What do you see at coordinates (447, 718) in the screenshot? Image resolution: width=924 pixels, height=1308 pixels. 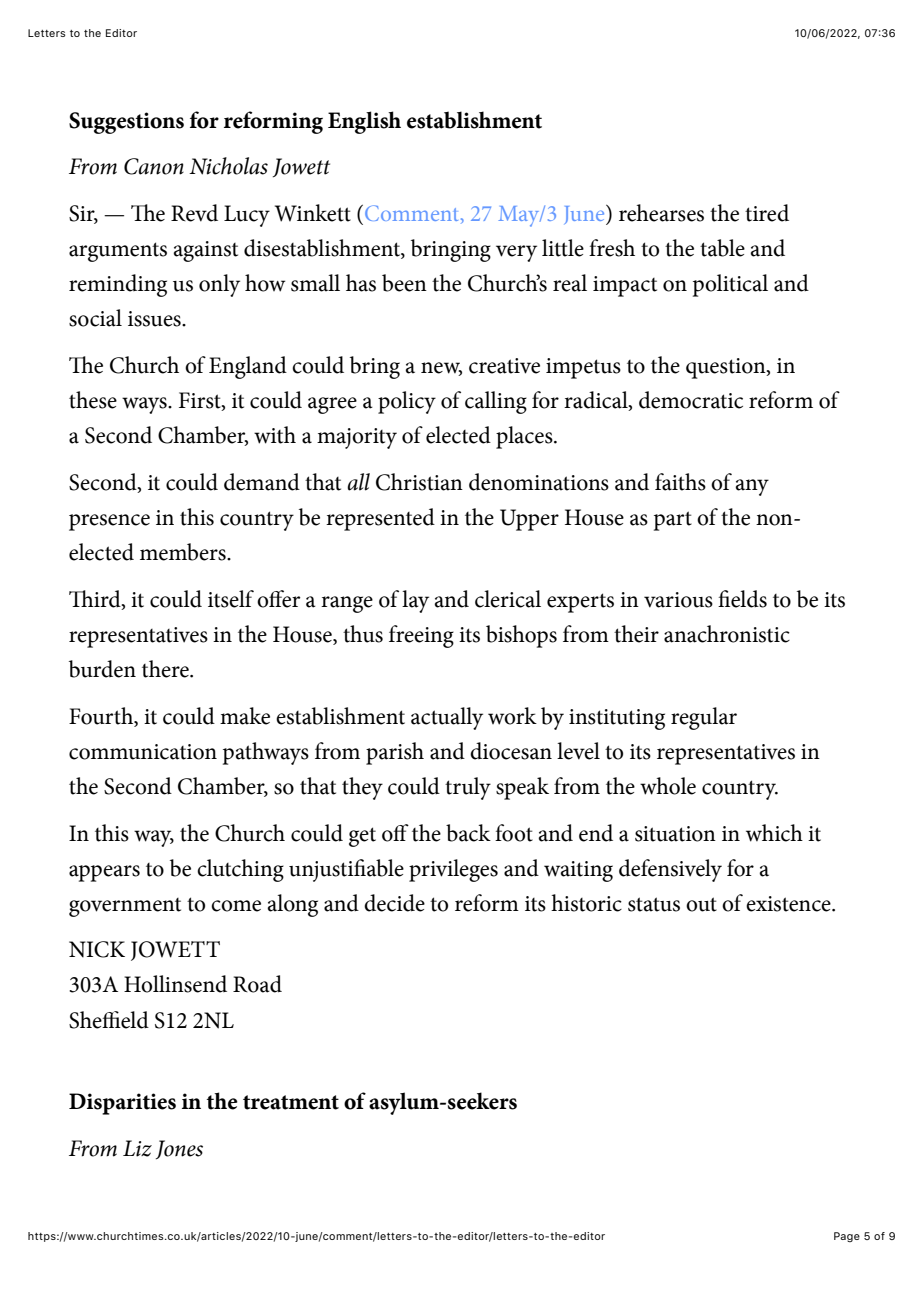 I see `actually` at bounding box center [447, 718].
